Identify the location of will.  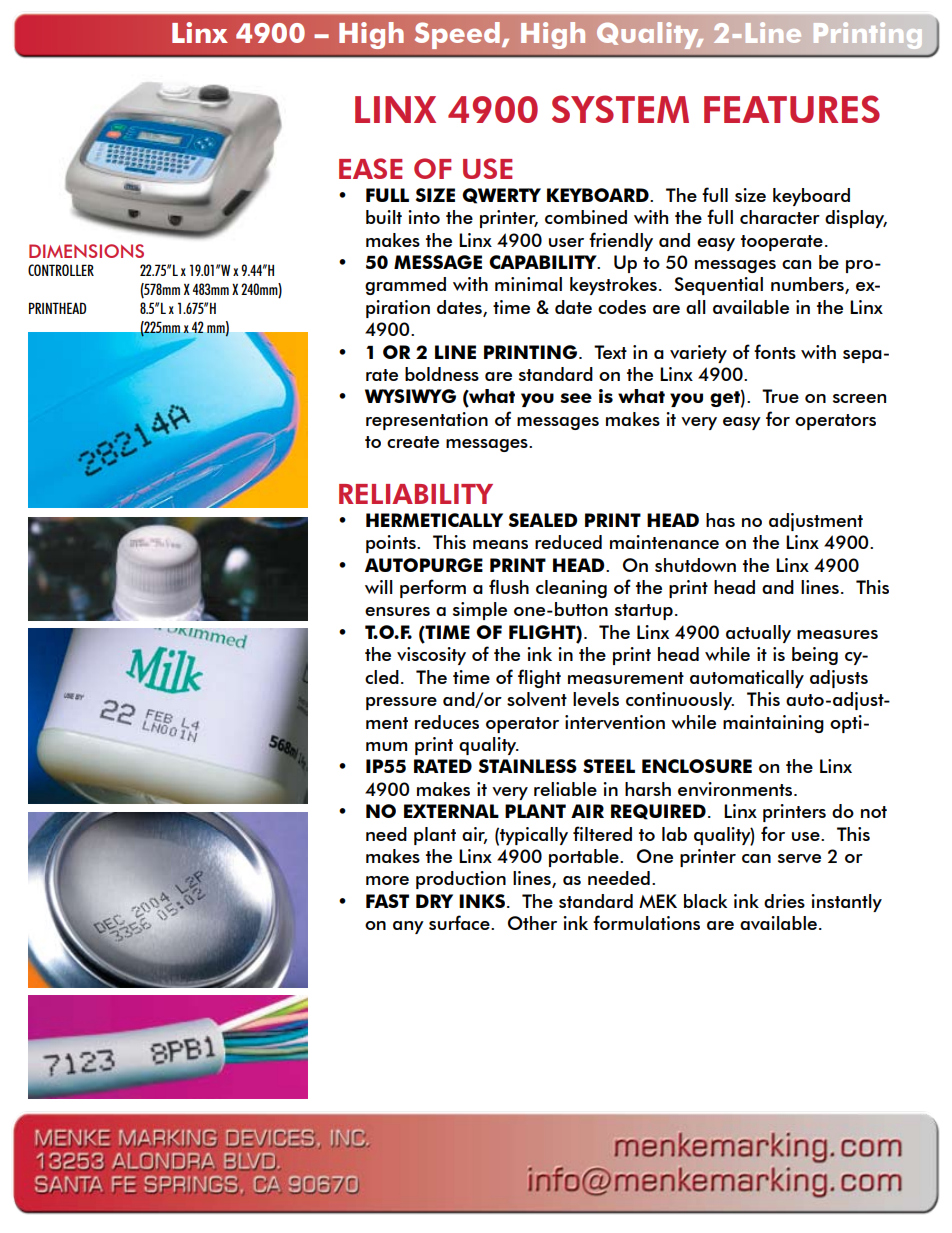
(379, 587).
